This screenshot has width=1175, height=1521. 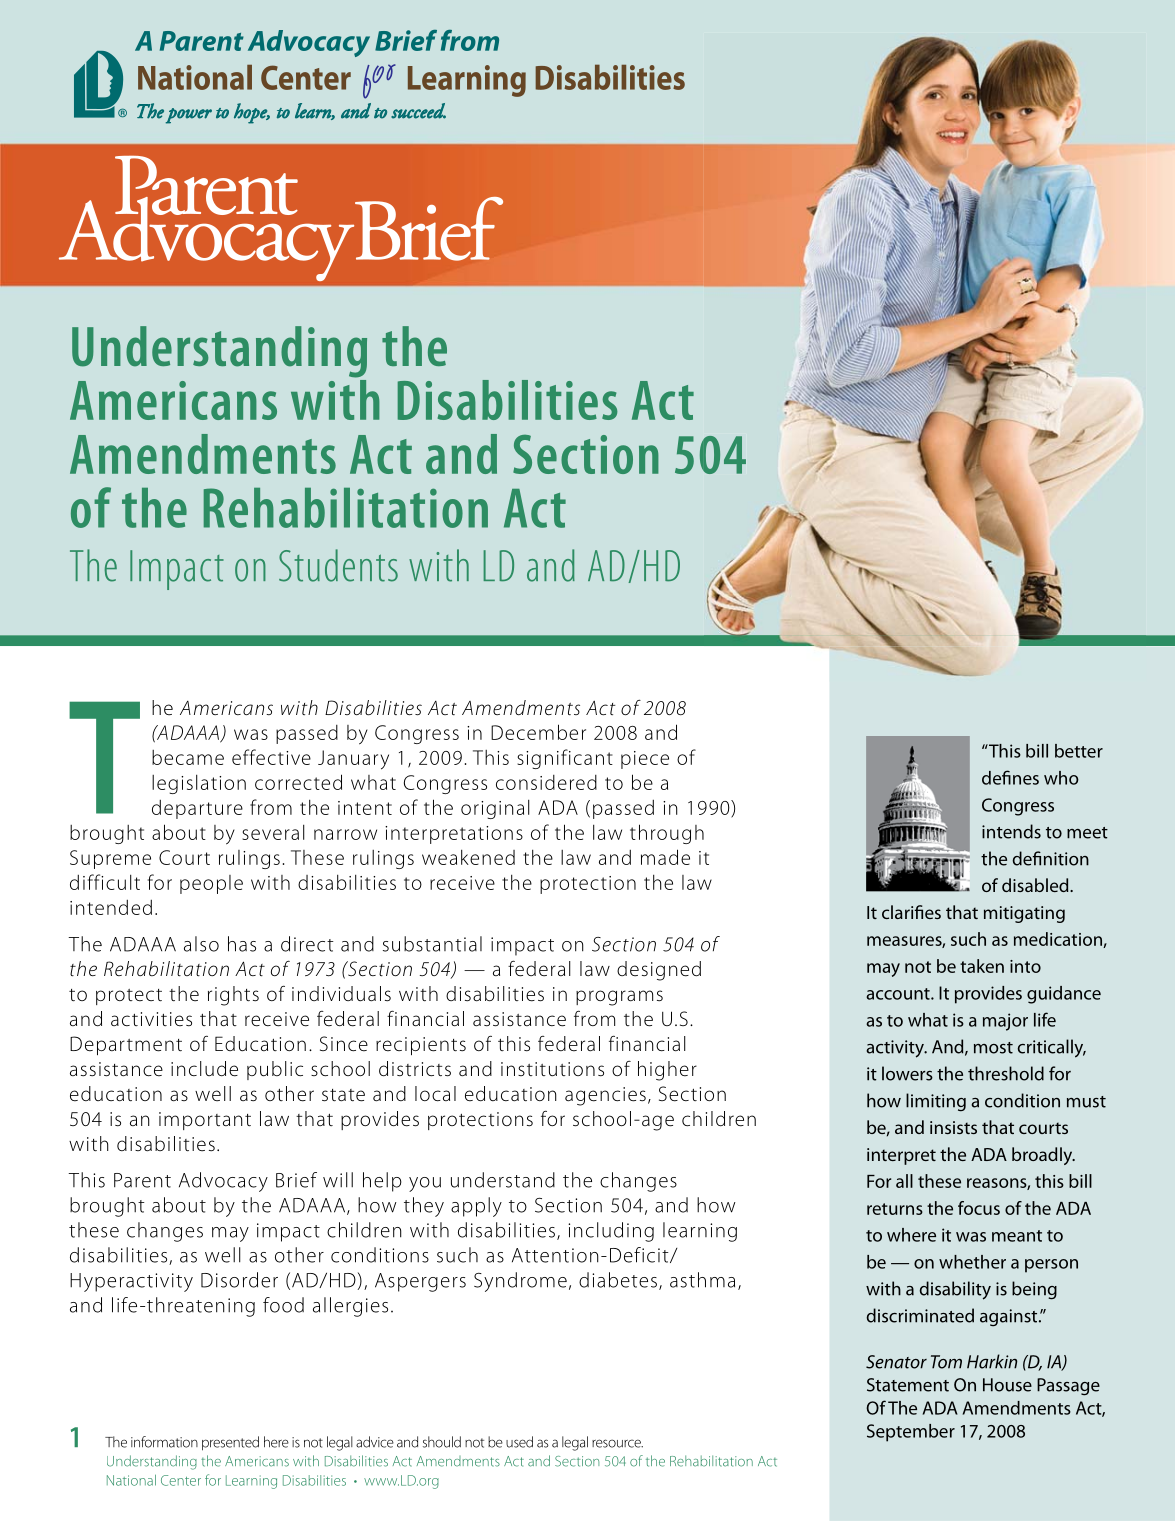 What do you see at coordinates (538, 732) in the screenshot?
I see `December` at bounding box center [538, 732].
